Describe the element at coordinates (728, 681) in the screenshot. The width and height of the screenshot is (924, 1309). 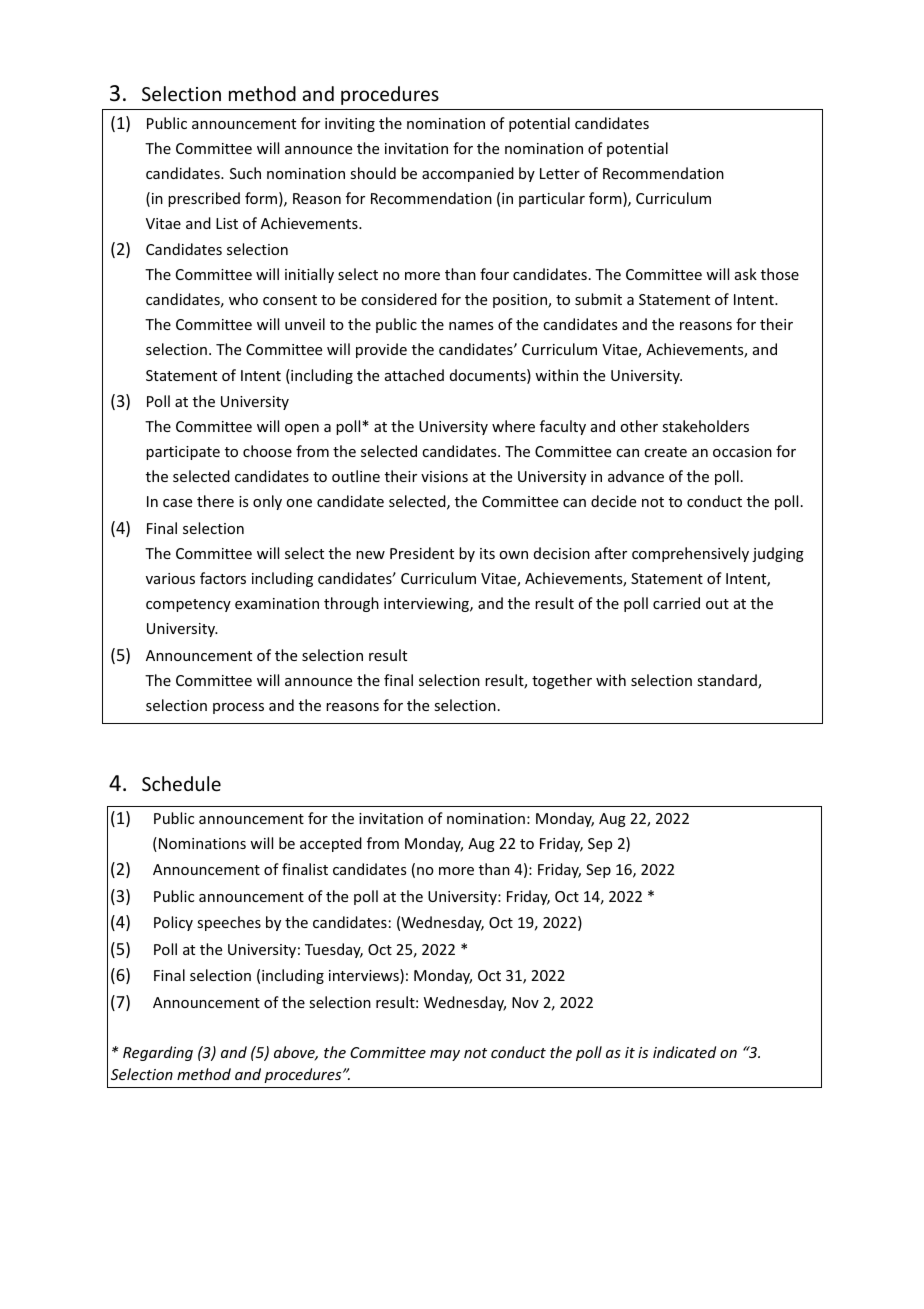
I see `standard` at that location.
